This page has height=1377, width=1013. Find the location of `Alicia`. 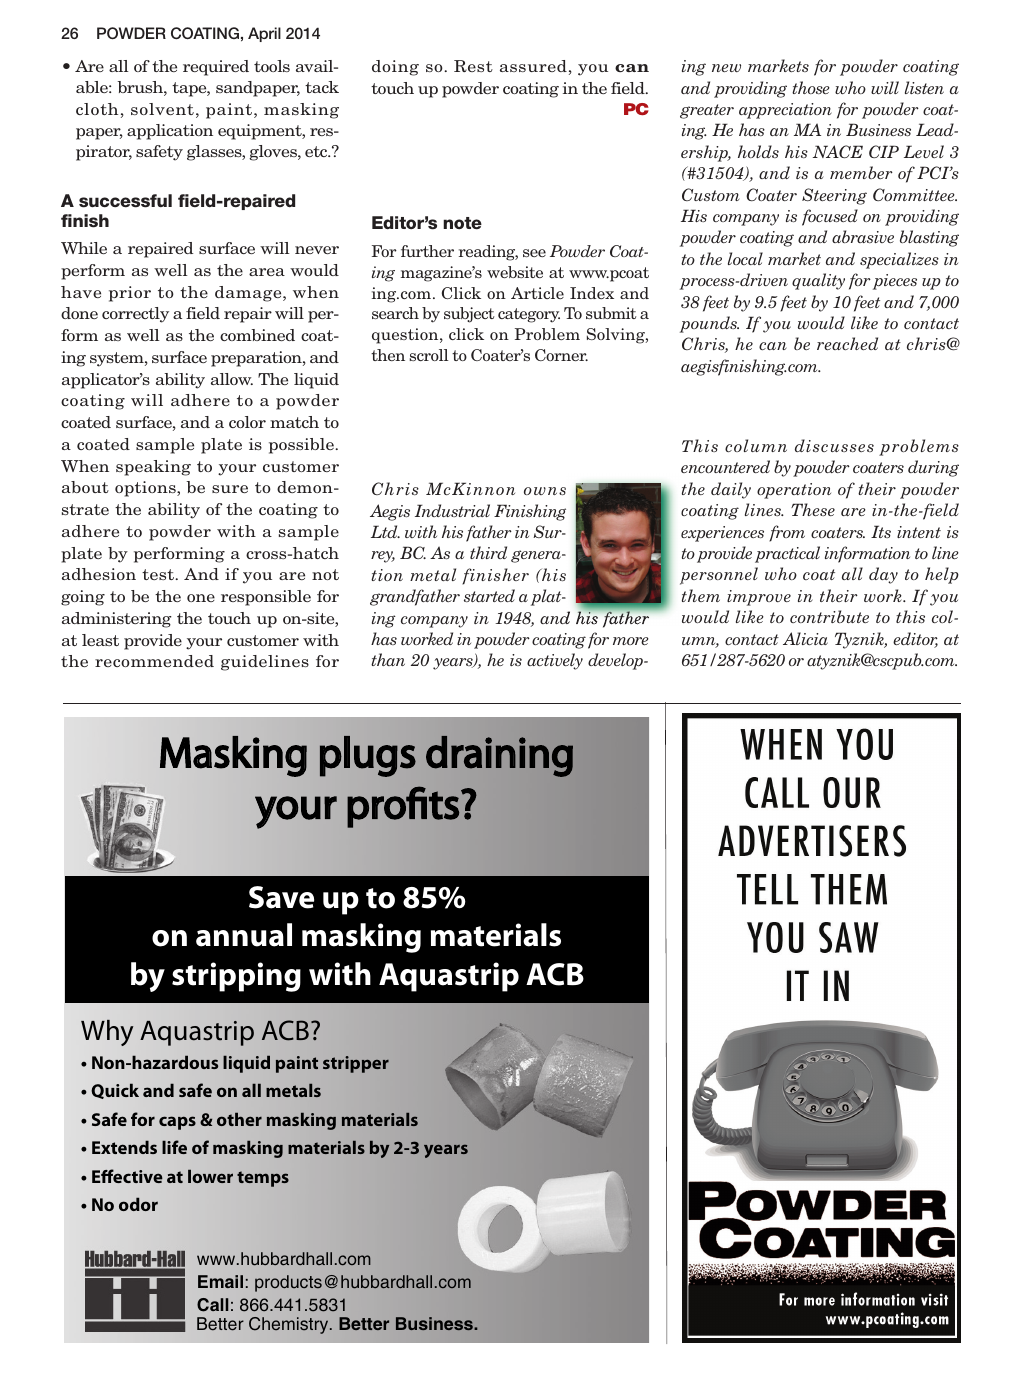

Alicia is located at coordinates (805, 638).
